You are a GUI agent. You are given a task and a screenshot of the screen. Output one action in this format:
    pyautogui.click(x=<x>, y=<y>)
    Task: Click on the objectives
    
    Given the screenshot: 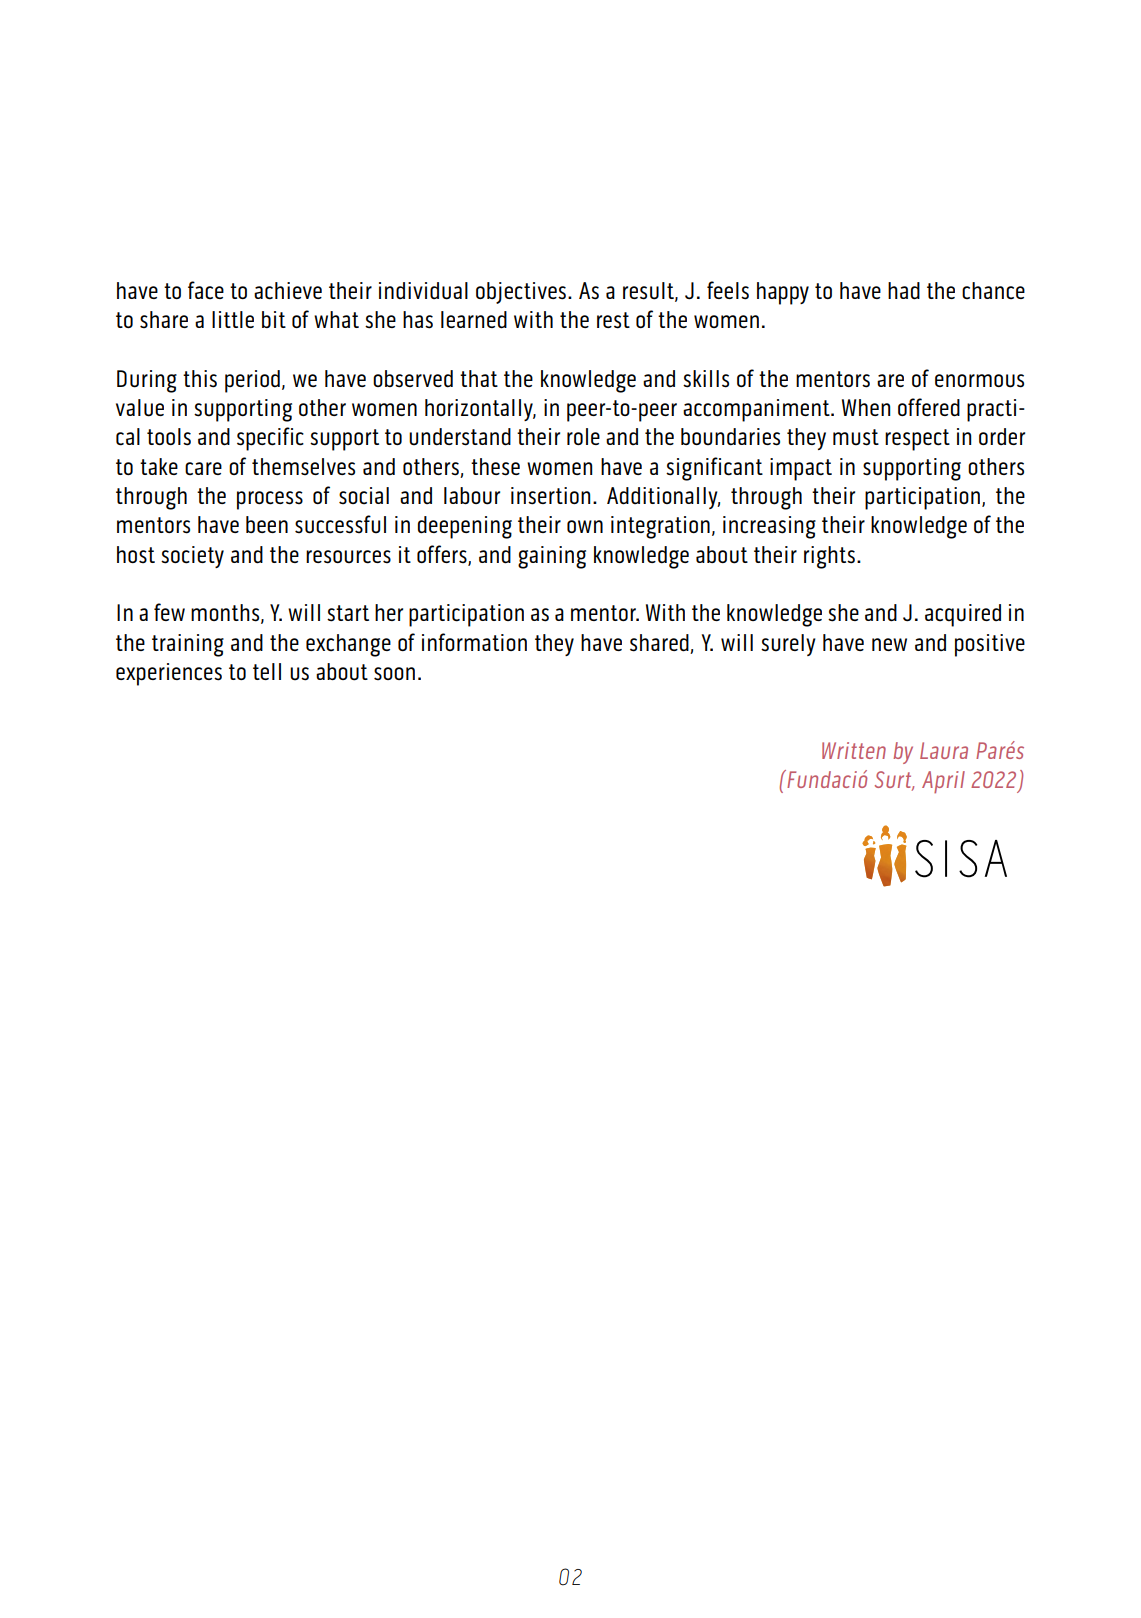 What is the action you would take?
    pyautogui.click(x=522, y=293)
